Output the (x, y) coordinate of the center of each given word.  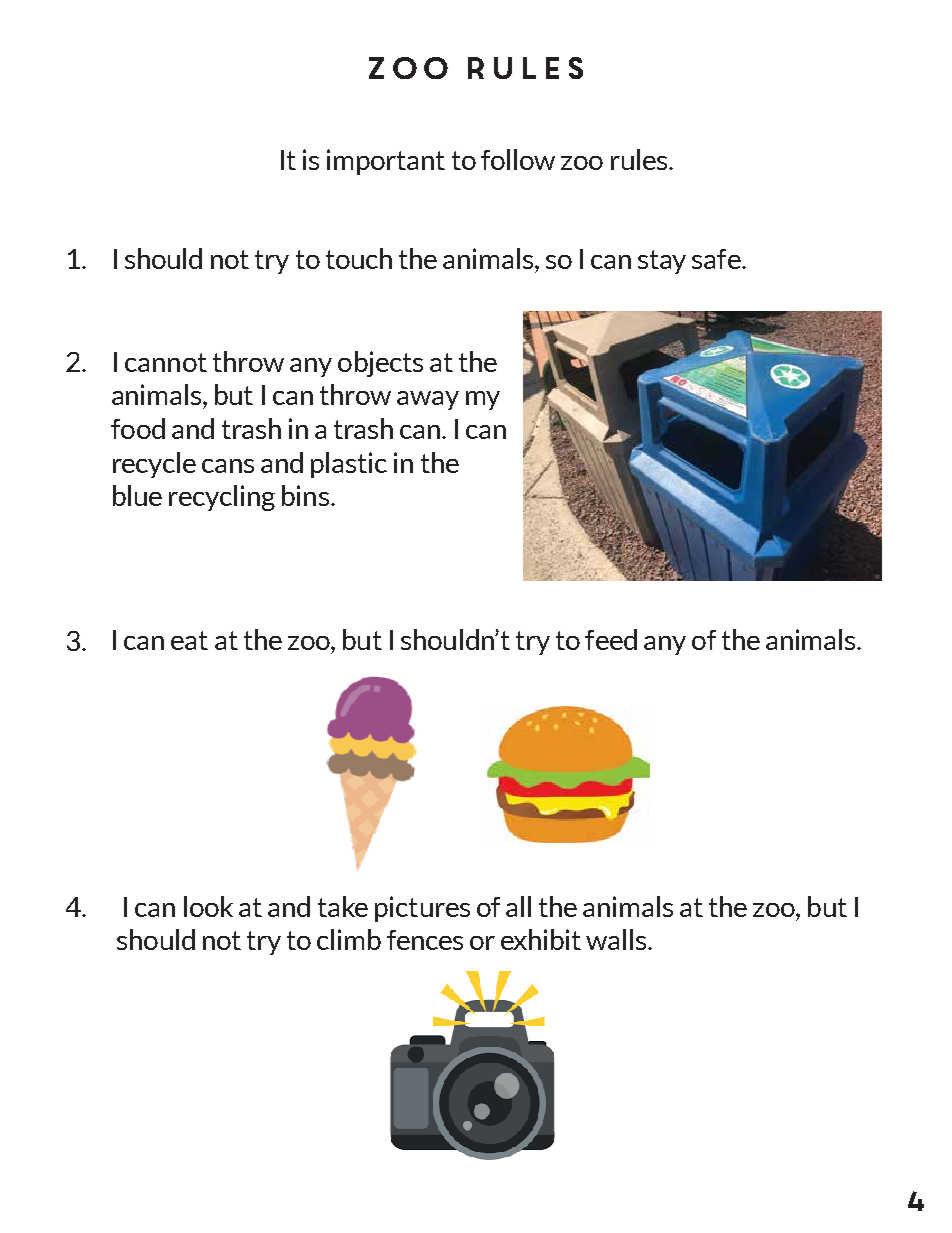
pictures (422, 909)
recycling (222, 498)
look (208, 906)
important (386, 162)
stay (662, 262)
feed (611, 639)
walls (617, 939)
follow (518, 159)
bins (305, 495)
